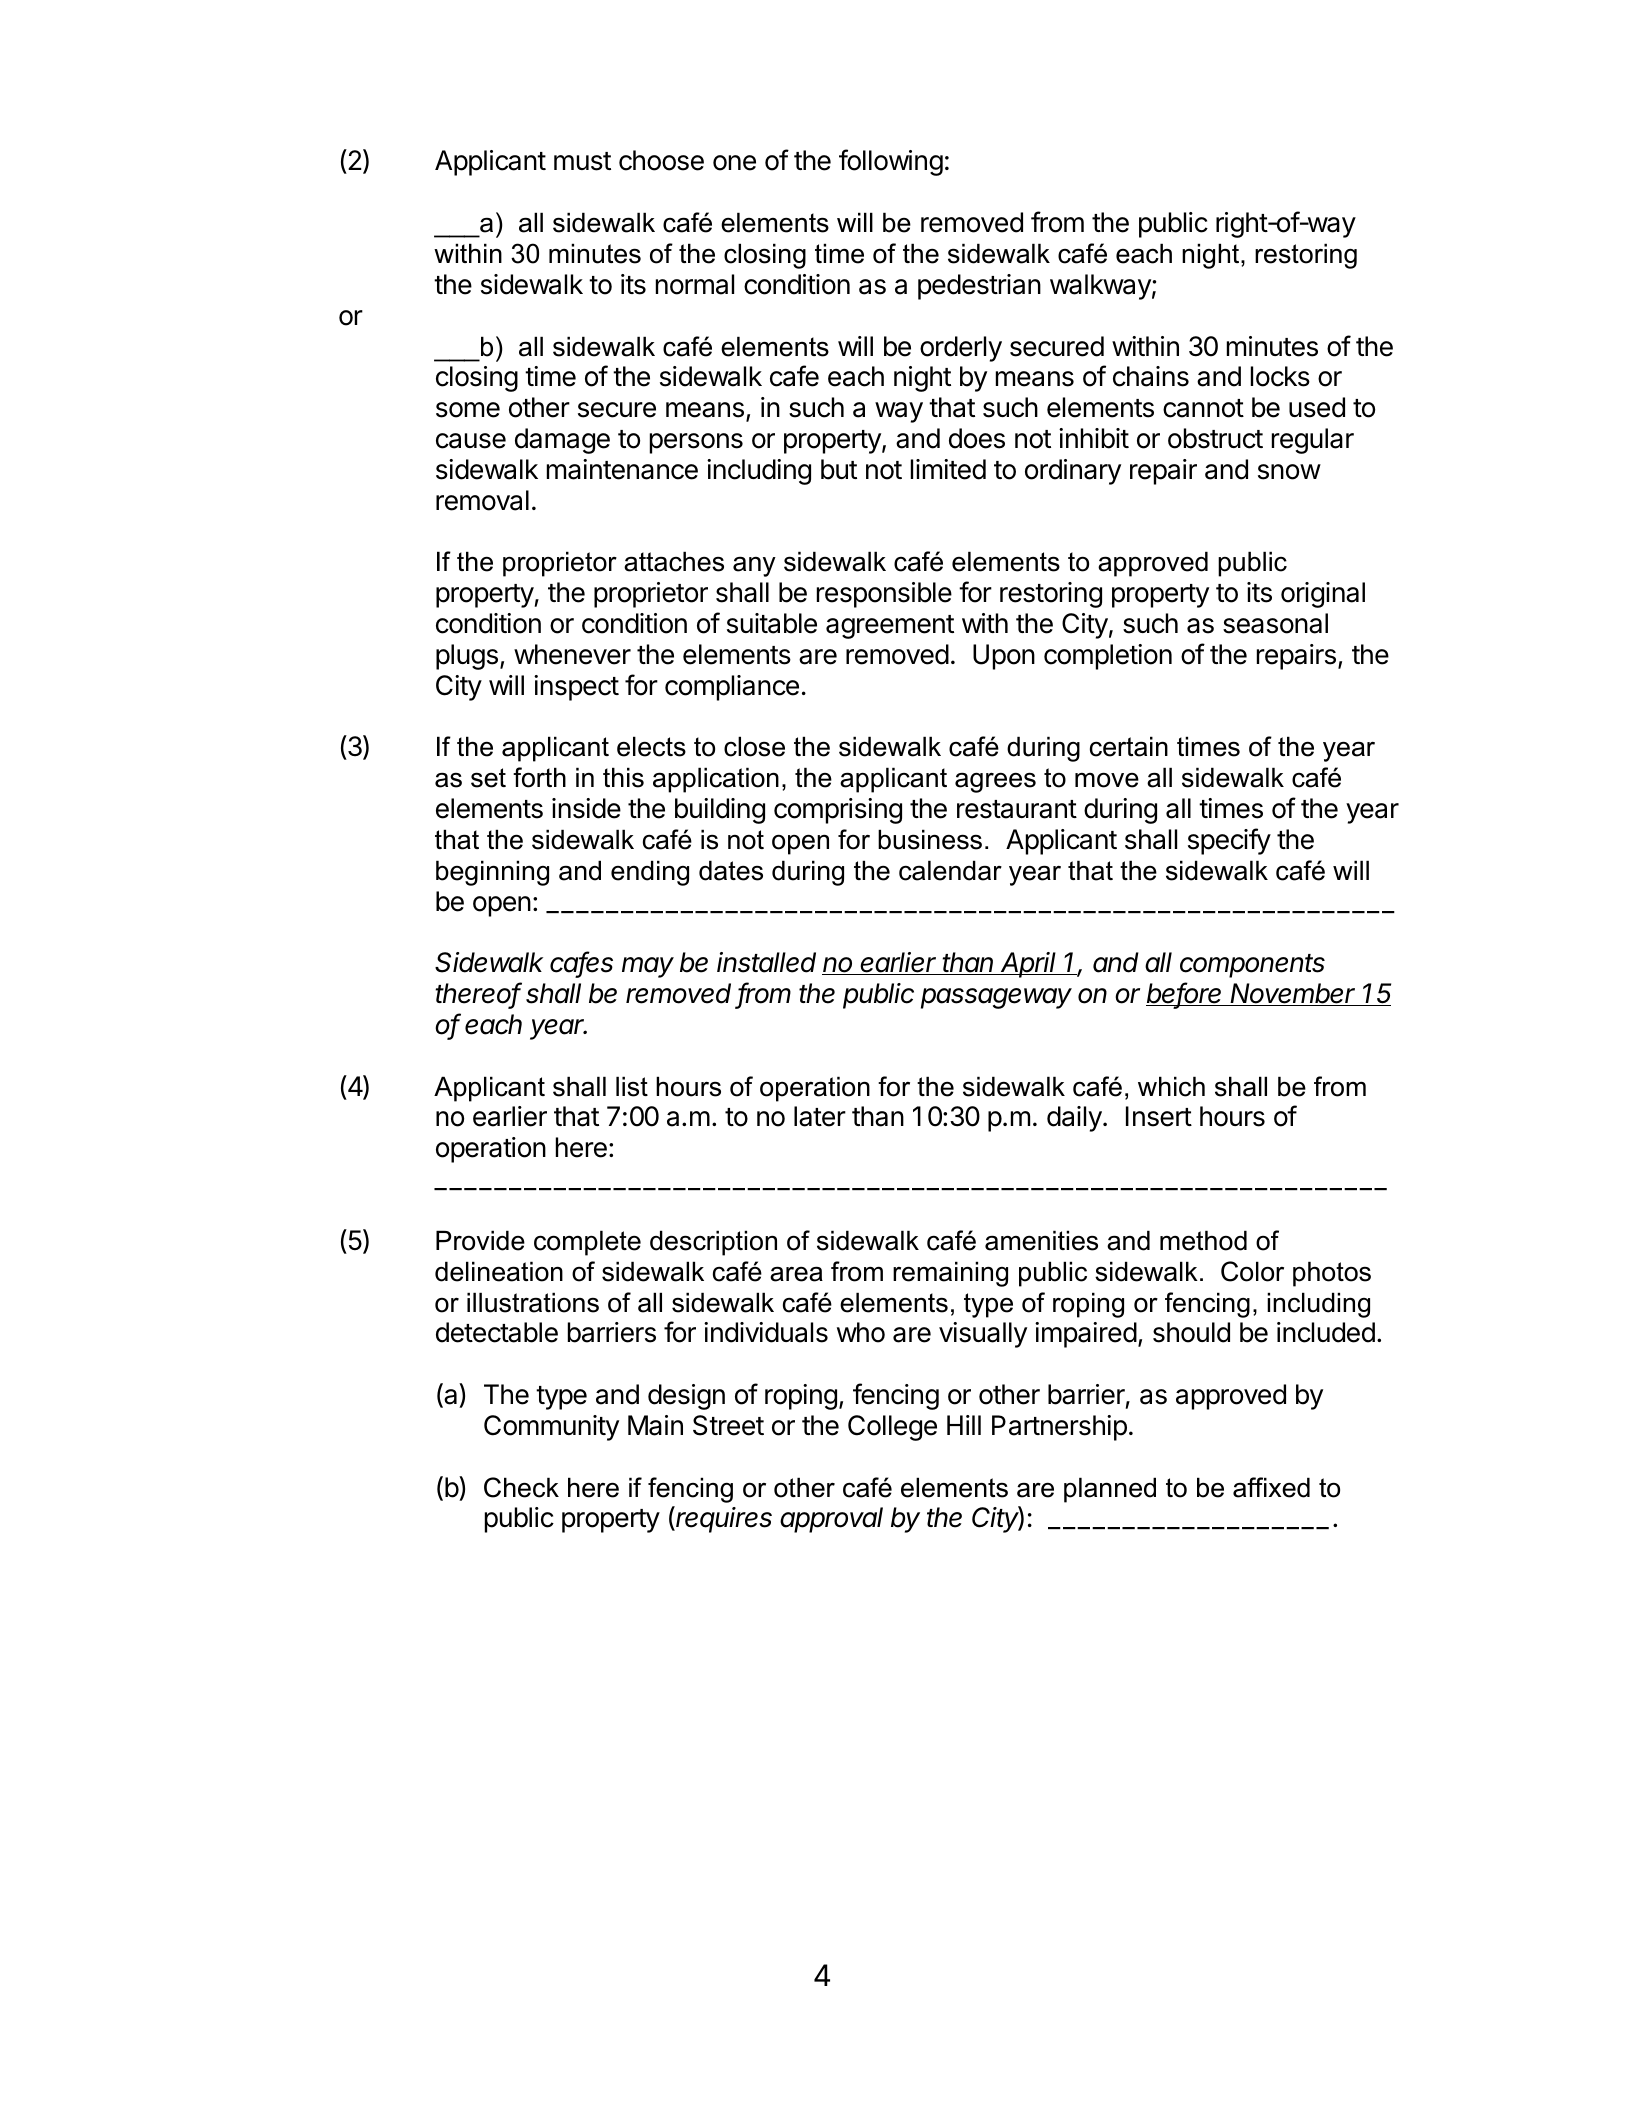 This screenshot has height=2124, width=1642. What do you see at coordinates (1280, 376) in the screenshot?
I see `locks` at bounding box center [1280, 376].
